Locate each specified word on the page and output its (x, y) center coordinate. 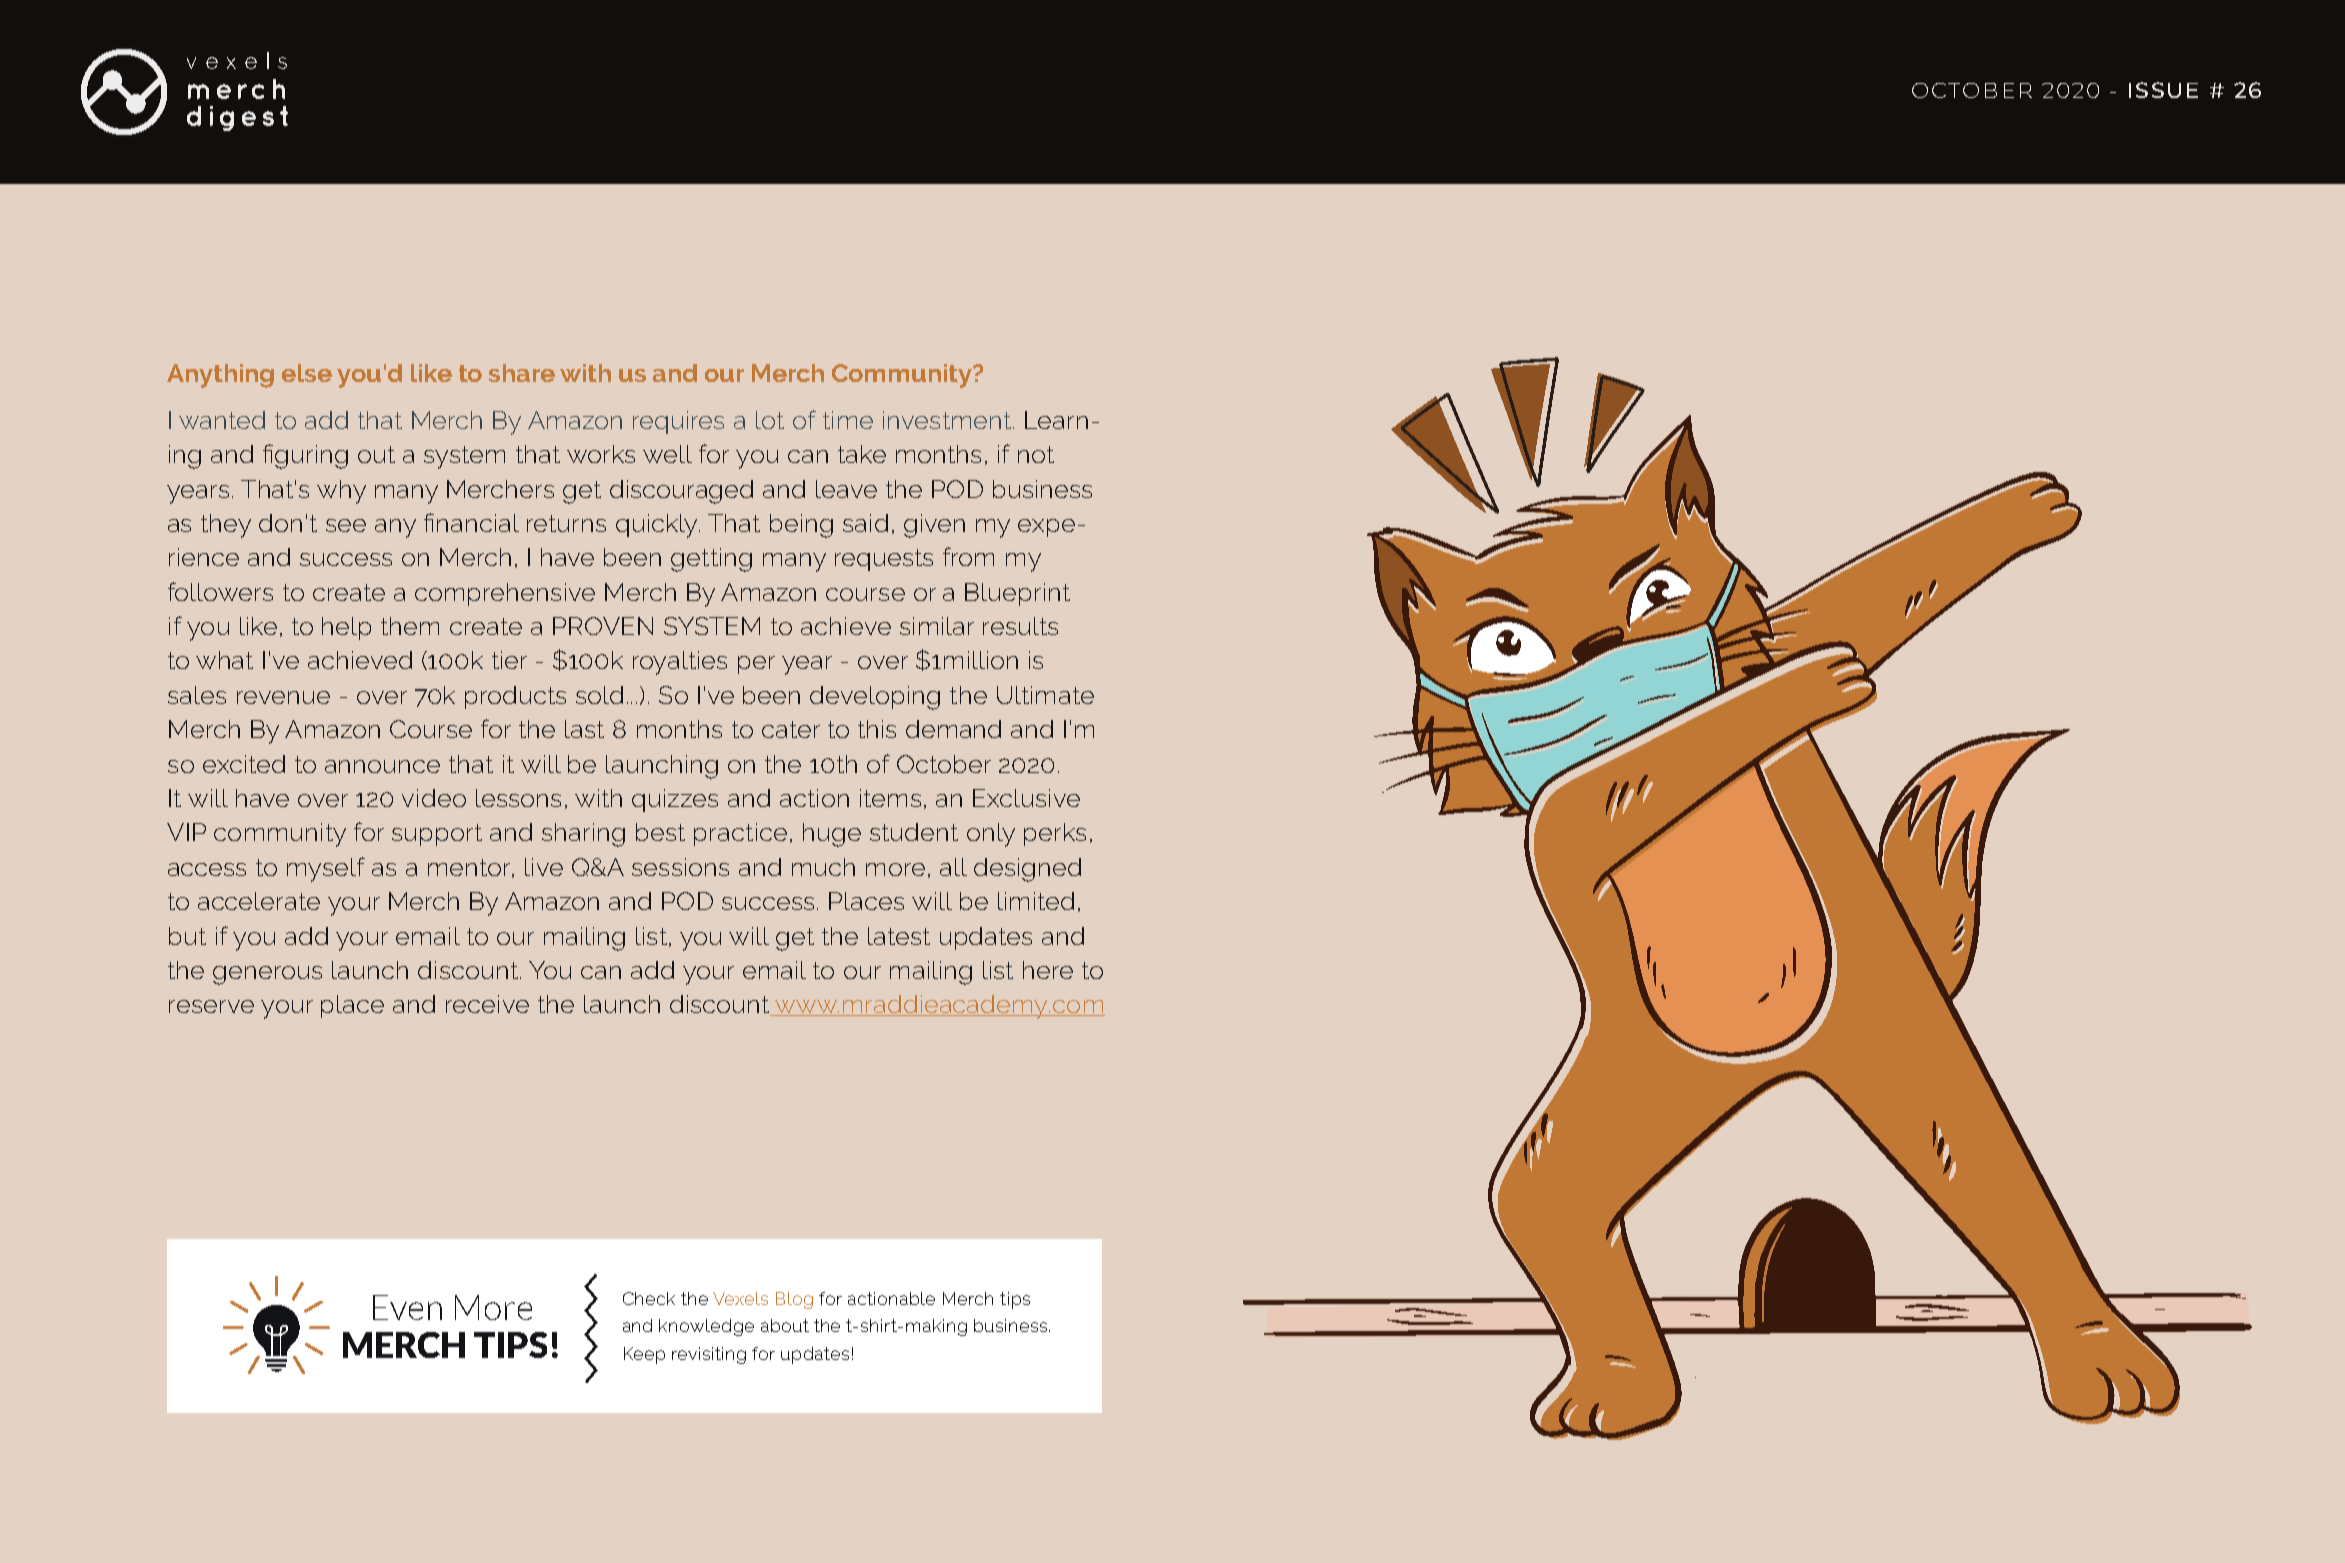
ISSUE (2163, 90)
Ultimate (1045, 695)
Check (649, 1298)
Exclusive (1026, 798)
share (522, 373)
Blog (794, 1300)
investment (947, 420)
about (785, 1325)
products (515, 697)
